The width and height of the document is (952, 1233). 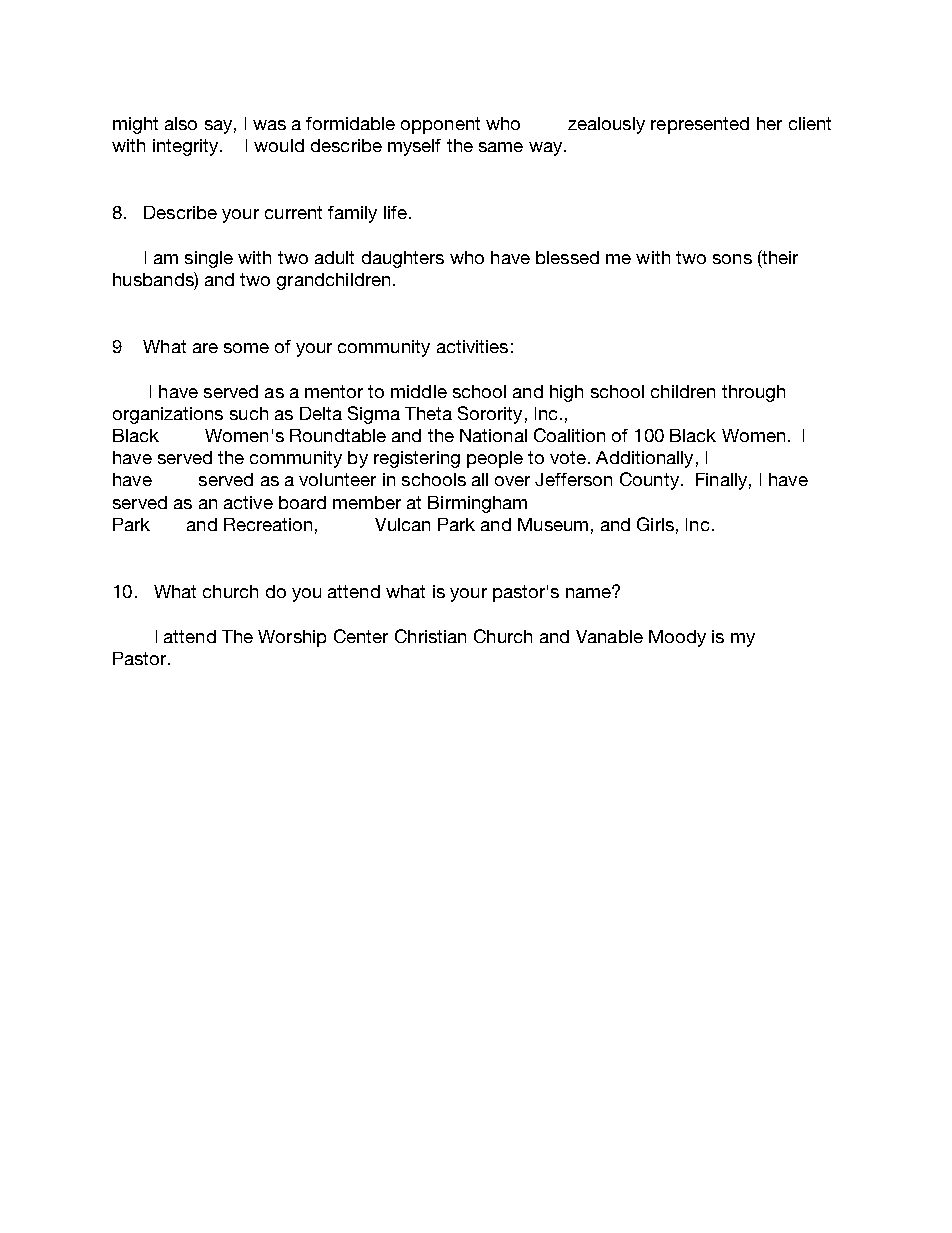 I want to click on Moody, so click(x=677, y=638).
